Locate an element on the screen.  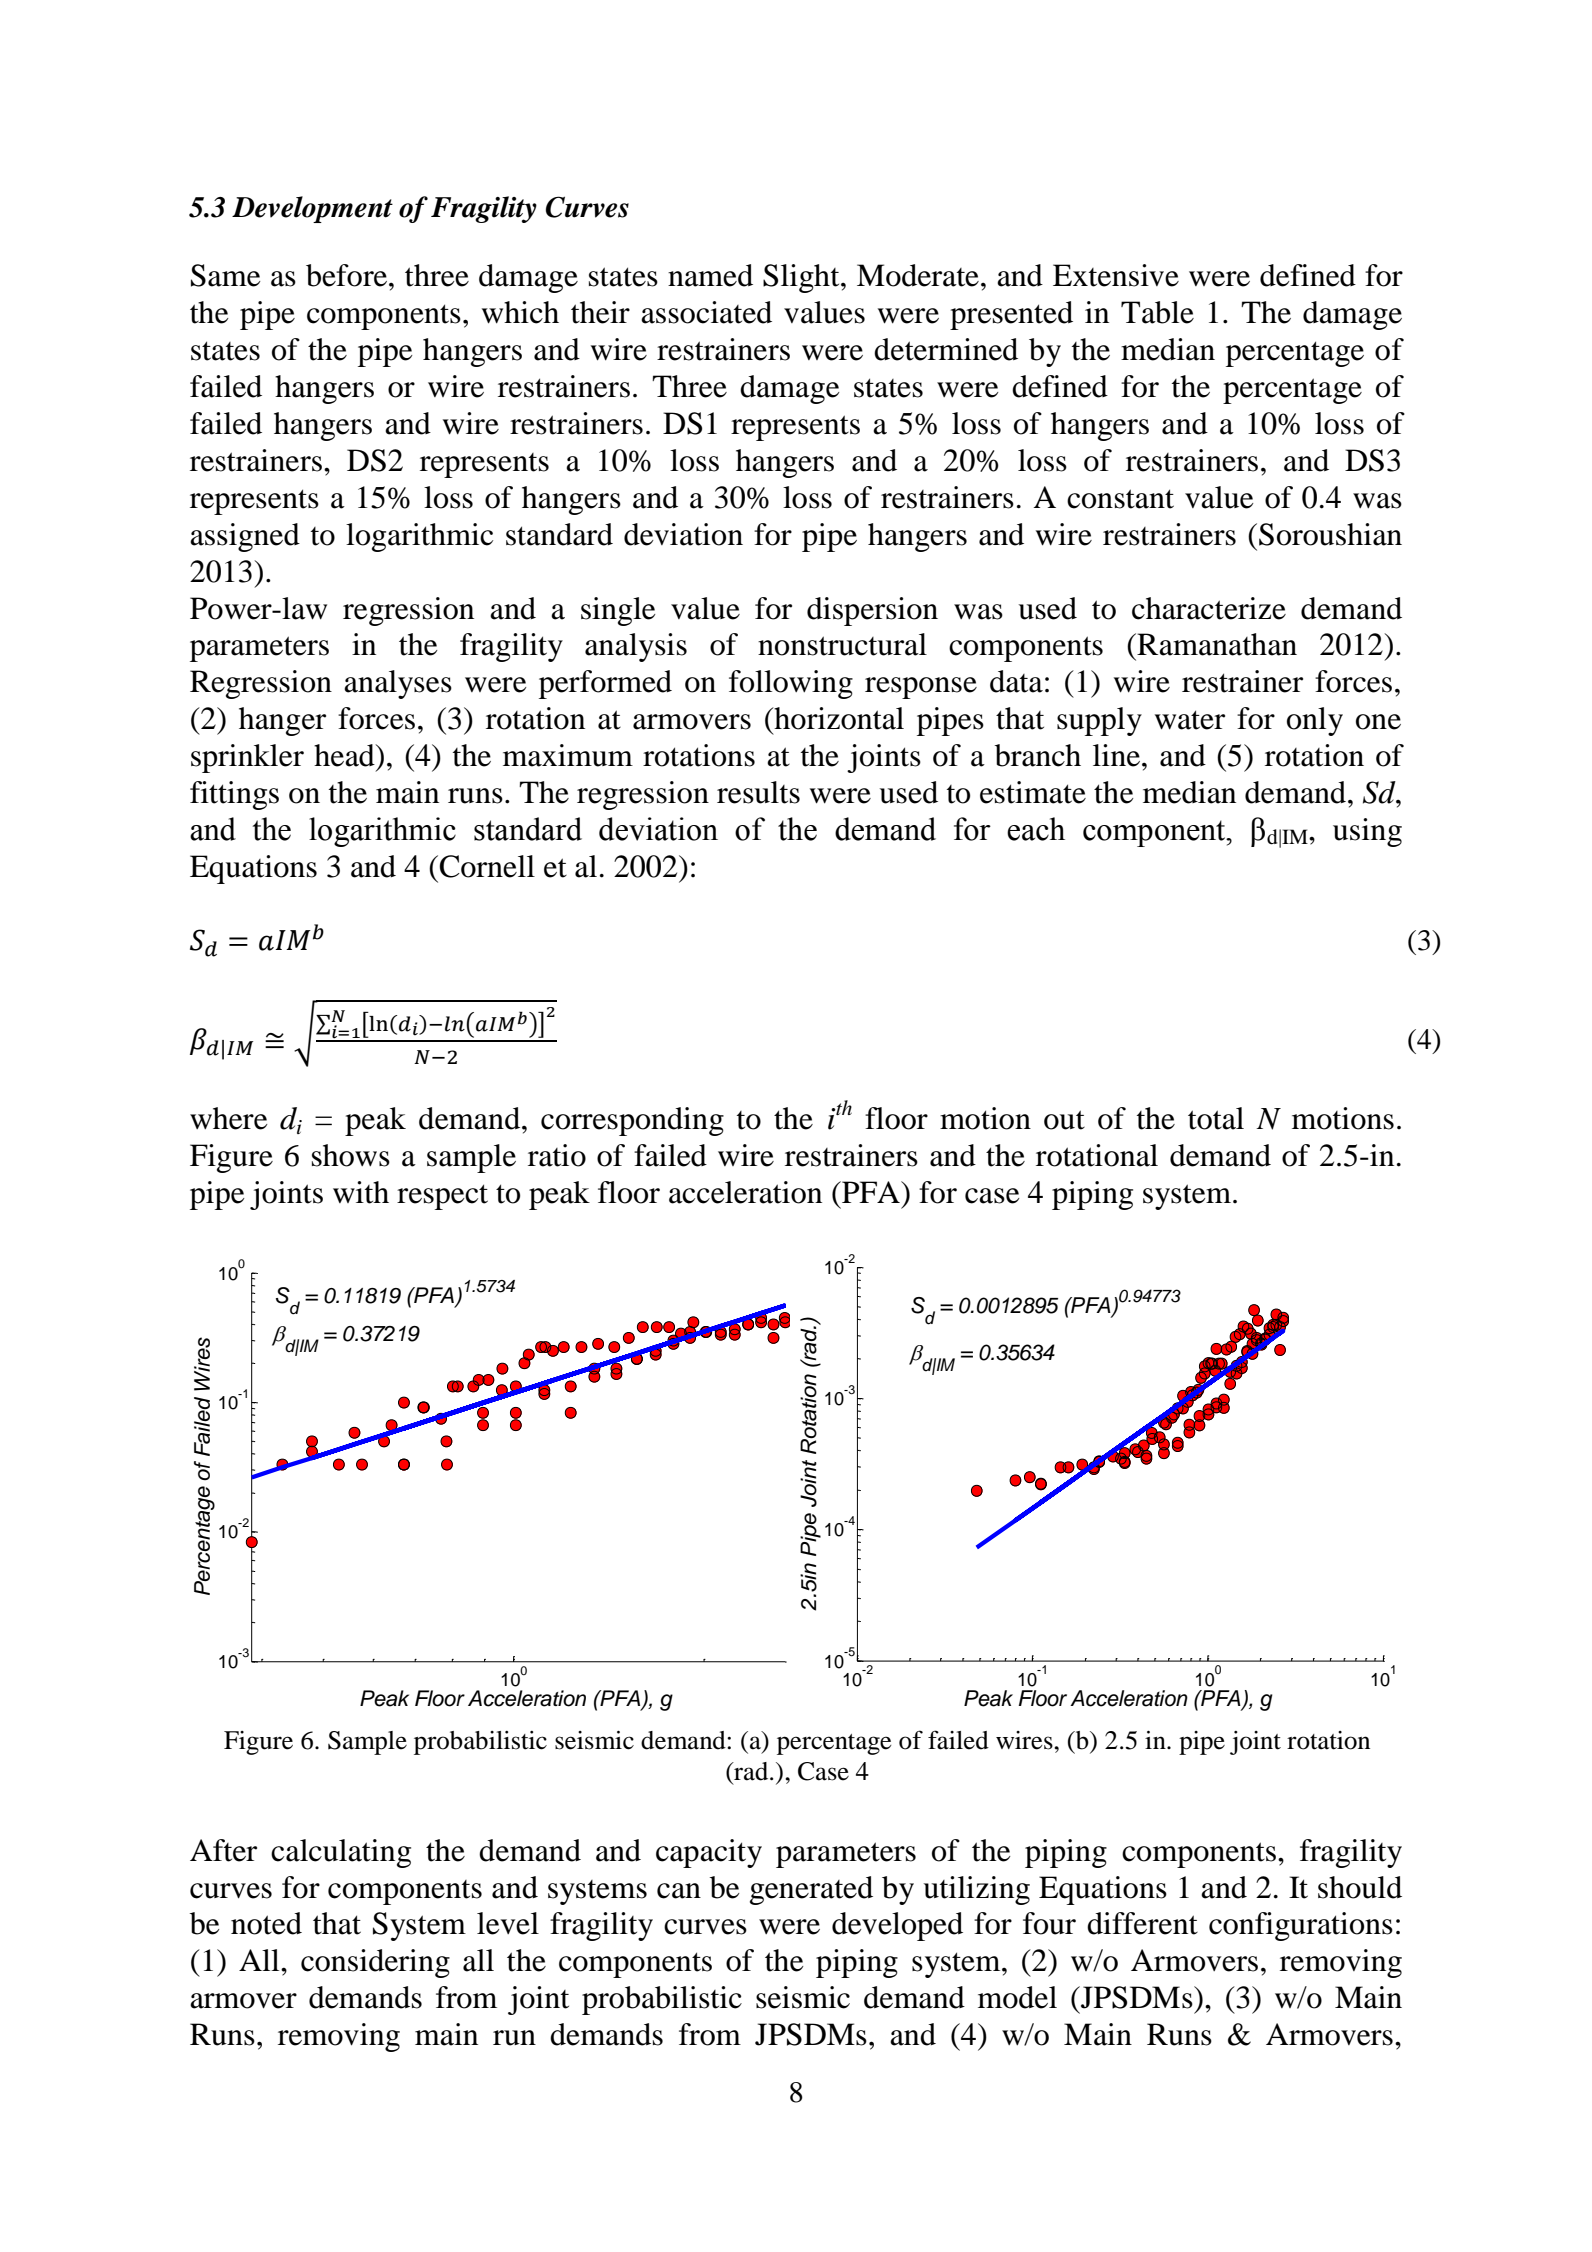
Table is located at coordinates (1157, 312).
